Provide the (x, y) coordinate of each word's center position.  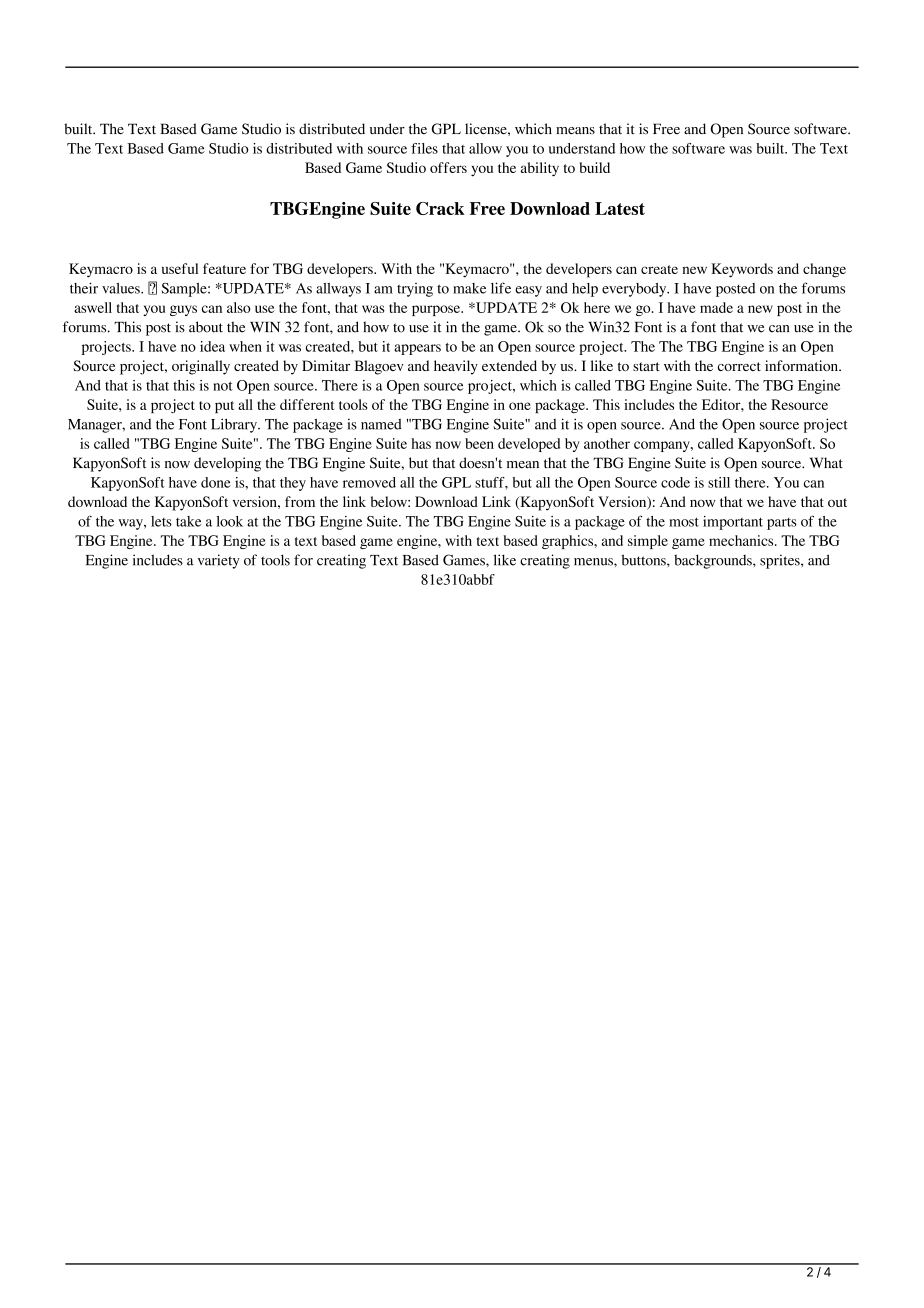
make (469, 288)
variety (219, 561)
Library (235, 425)
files (424, 148)
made (716, 307)
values (122, 288)
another (607, 443)
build (595, 167)
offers (448, 167)
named (381, 424)
